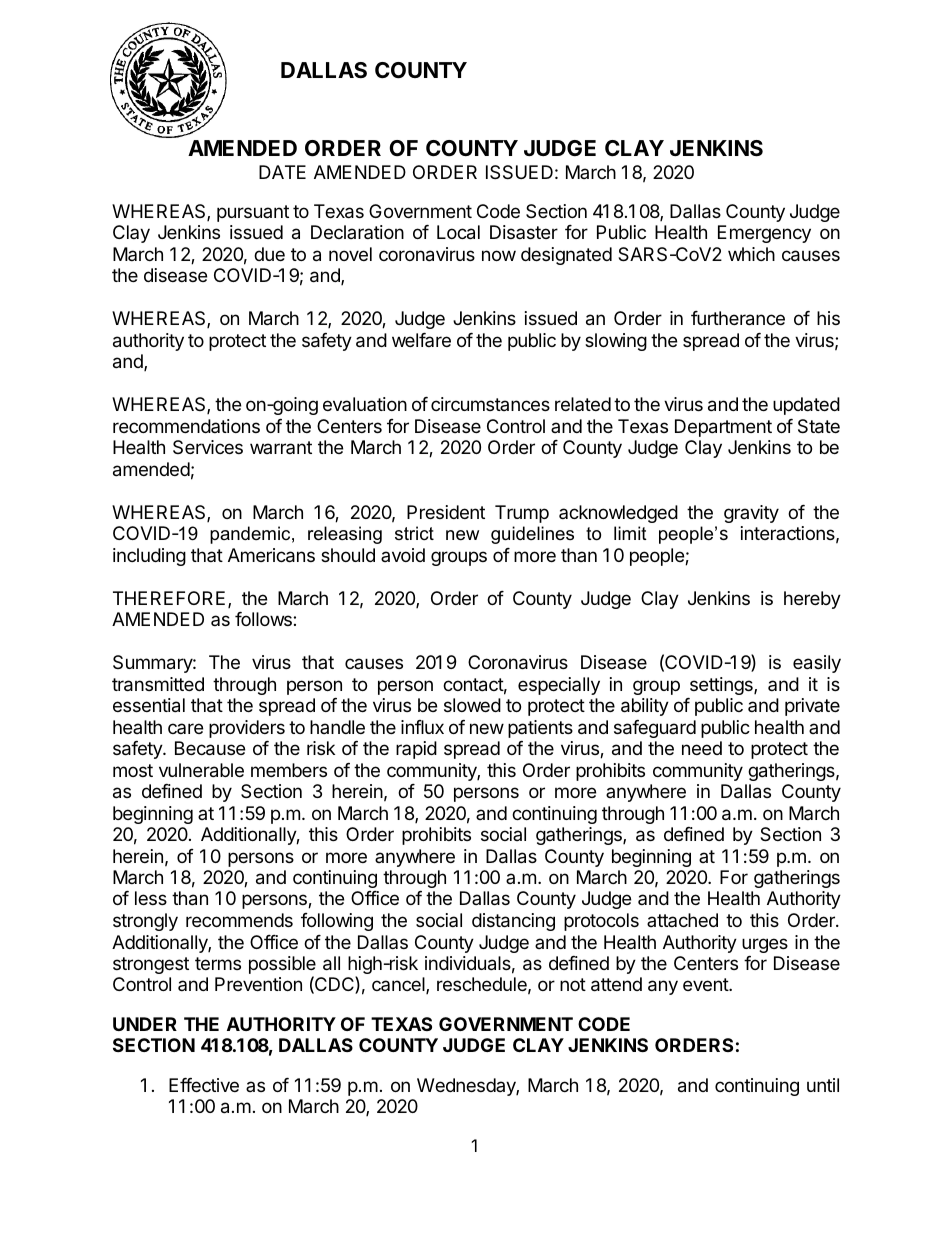 This screenshot has width=952, height=1233. I want to click on Effective, so click(204, 1085).
